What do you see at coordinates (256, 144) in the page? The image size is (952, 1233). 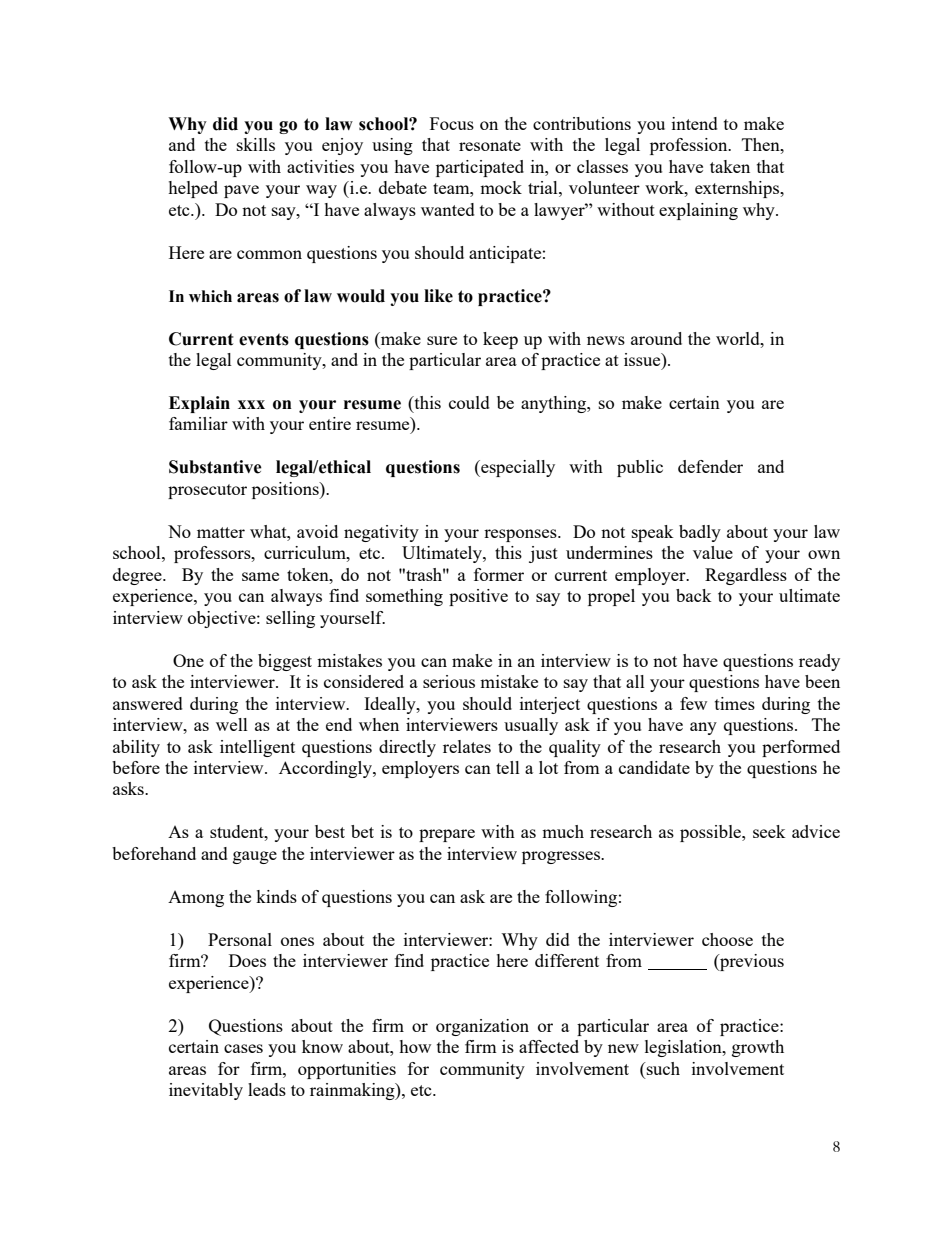 I see `skills` at bounding box center [256, 144].
